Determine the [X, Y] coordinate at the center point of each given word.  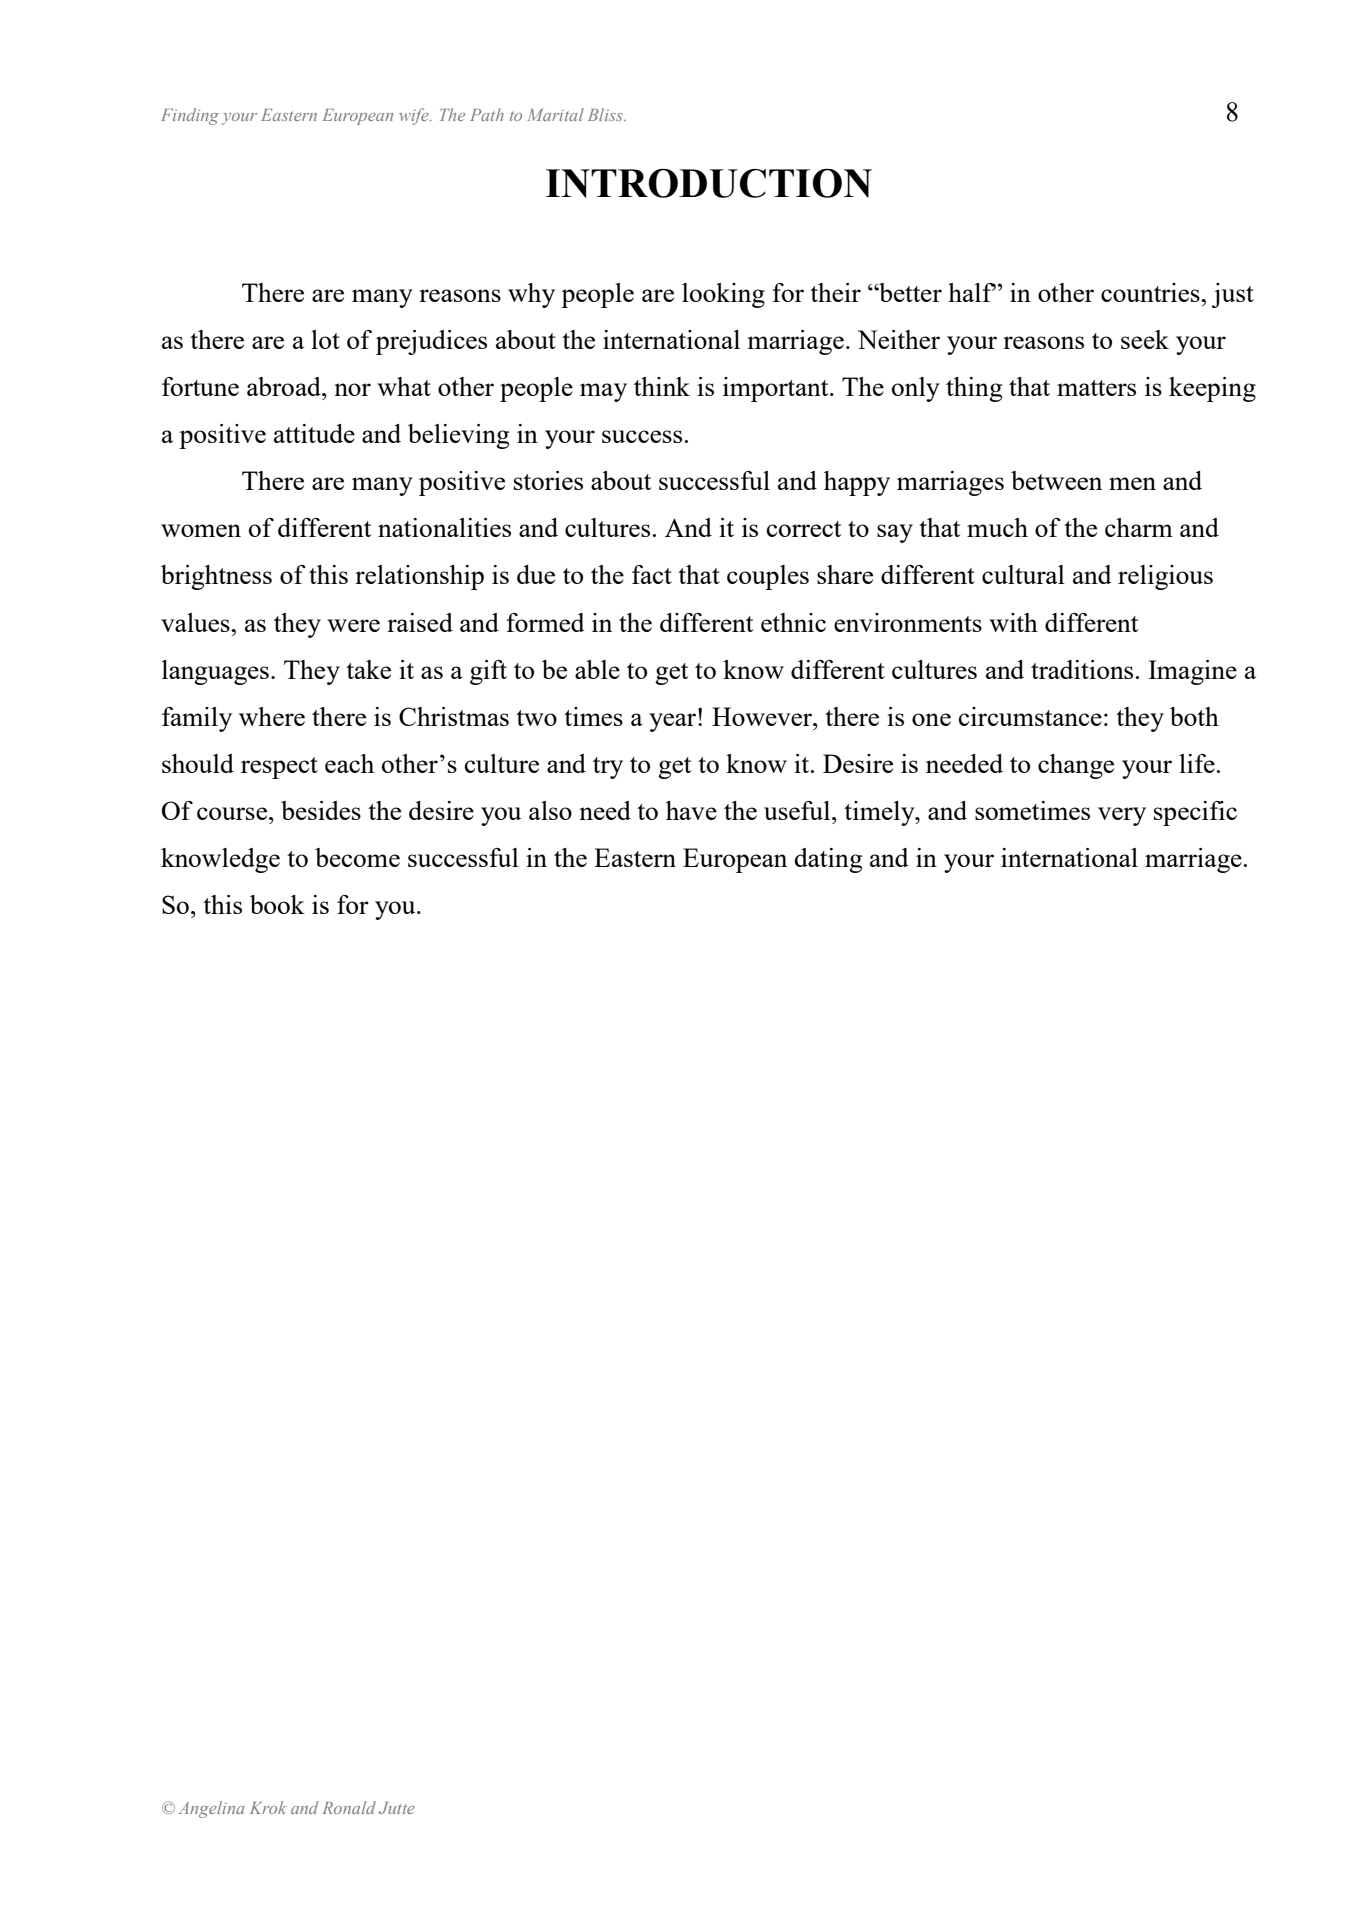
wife [415, 116]
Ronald [349, 1807]
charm [1139, 527]
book [277, 904]
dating [828, 860]
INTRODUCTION [709, 183]
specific [1195, 813]
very [1122, 816]
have [691, 810]
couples [768, 577]
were [353, 625]
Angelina [212, 1809]
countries [1151, 292]
